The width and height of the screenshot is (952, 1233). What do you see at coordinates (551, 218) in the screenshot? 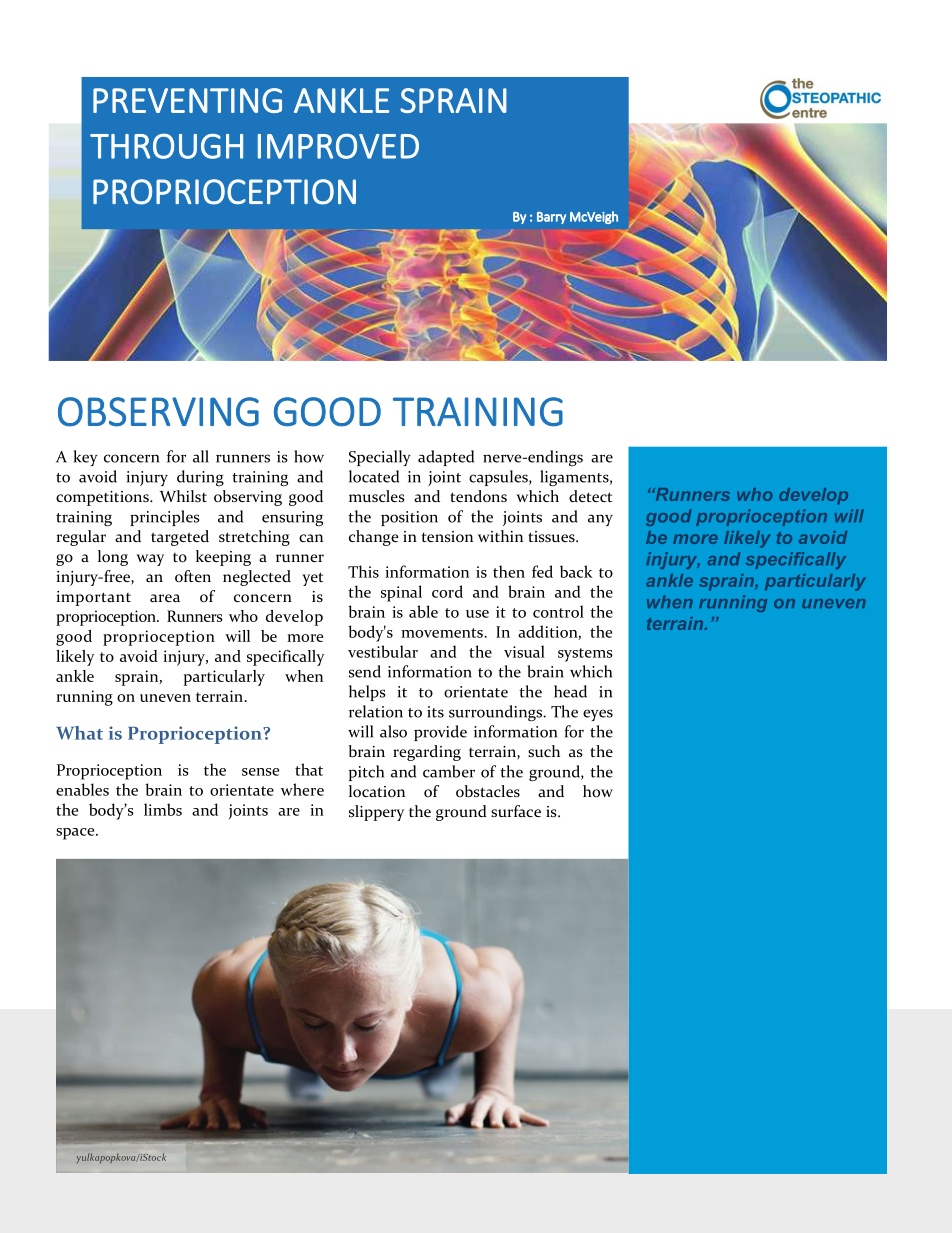
I see `Barry` at bounding box center [551, 218].
